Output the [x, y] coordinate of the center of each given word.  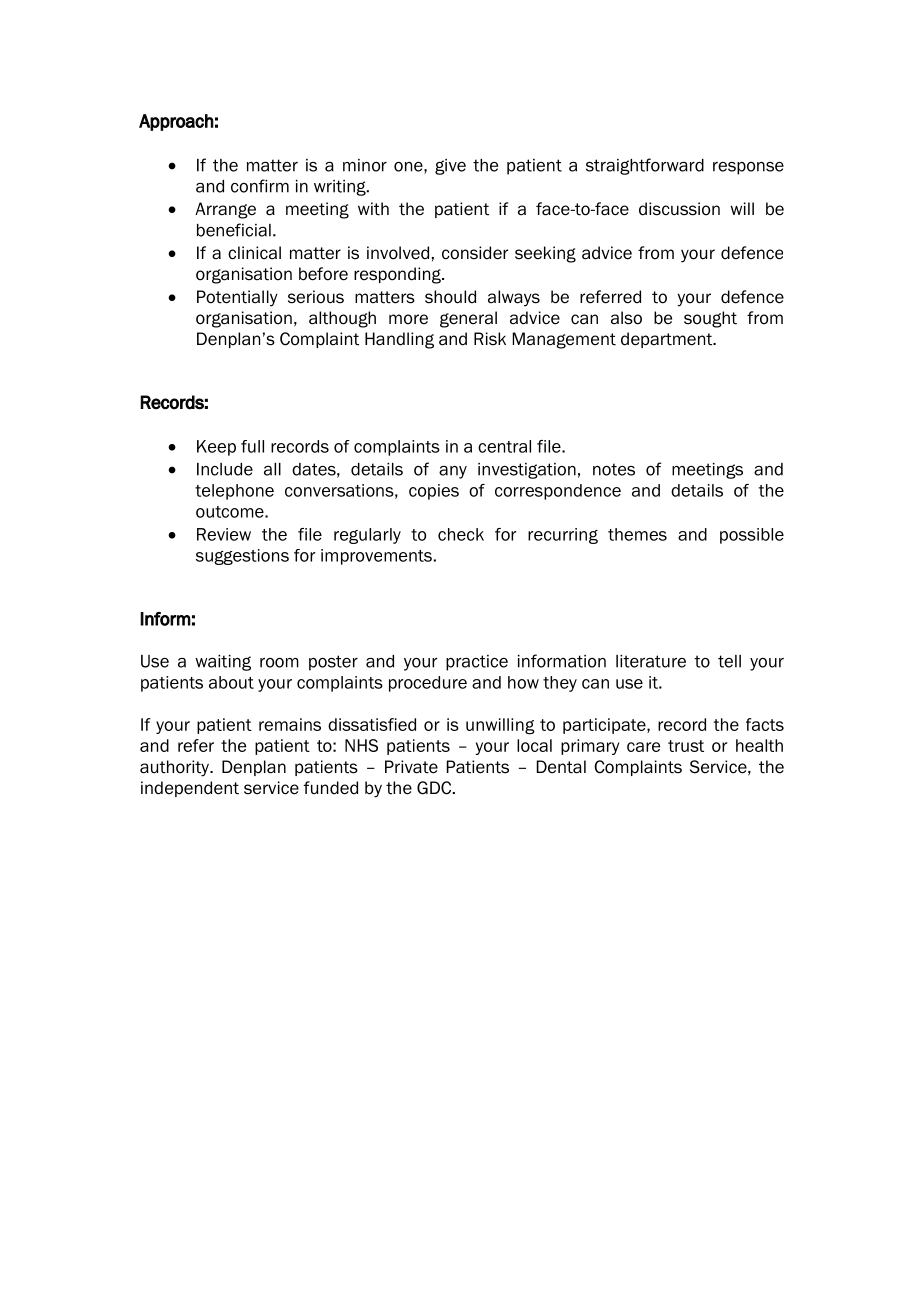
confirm [260, 186]
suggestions [242, 557]
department [668, 340]
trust [686, 746]
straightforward [645, 166]
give [450, 167]
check [461, 534]
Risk [490, 339]
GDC [435, 788]
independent [190, 789]
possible [752, 536]
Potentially [237, 298]
